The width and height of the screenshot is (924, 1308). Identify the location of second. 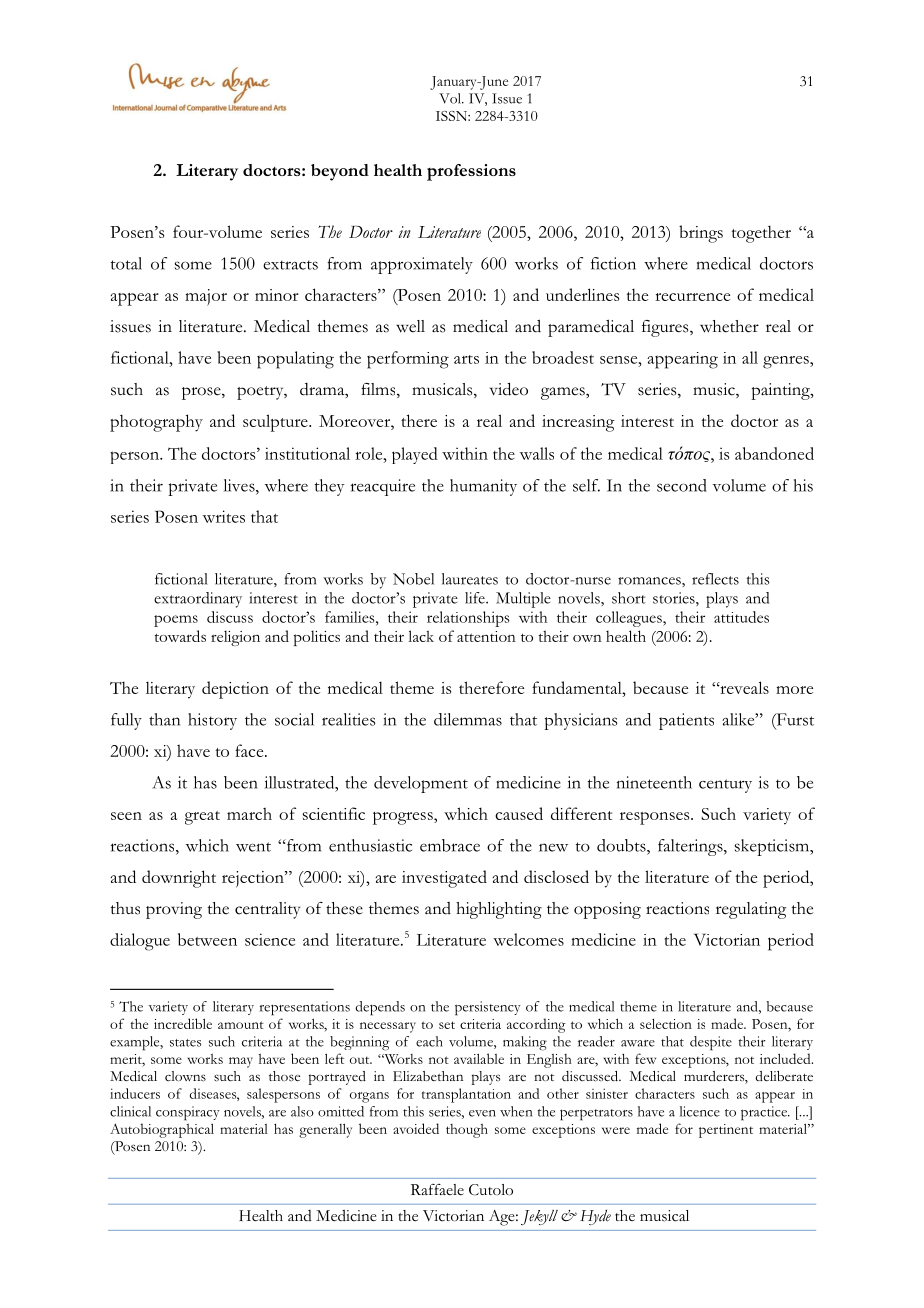
(682, 485).
